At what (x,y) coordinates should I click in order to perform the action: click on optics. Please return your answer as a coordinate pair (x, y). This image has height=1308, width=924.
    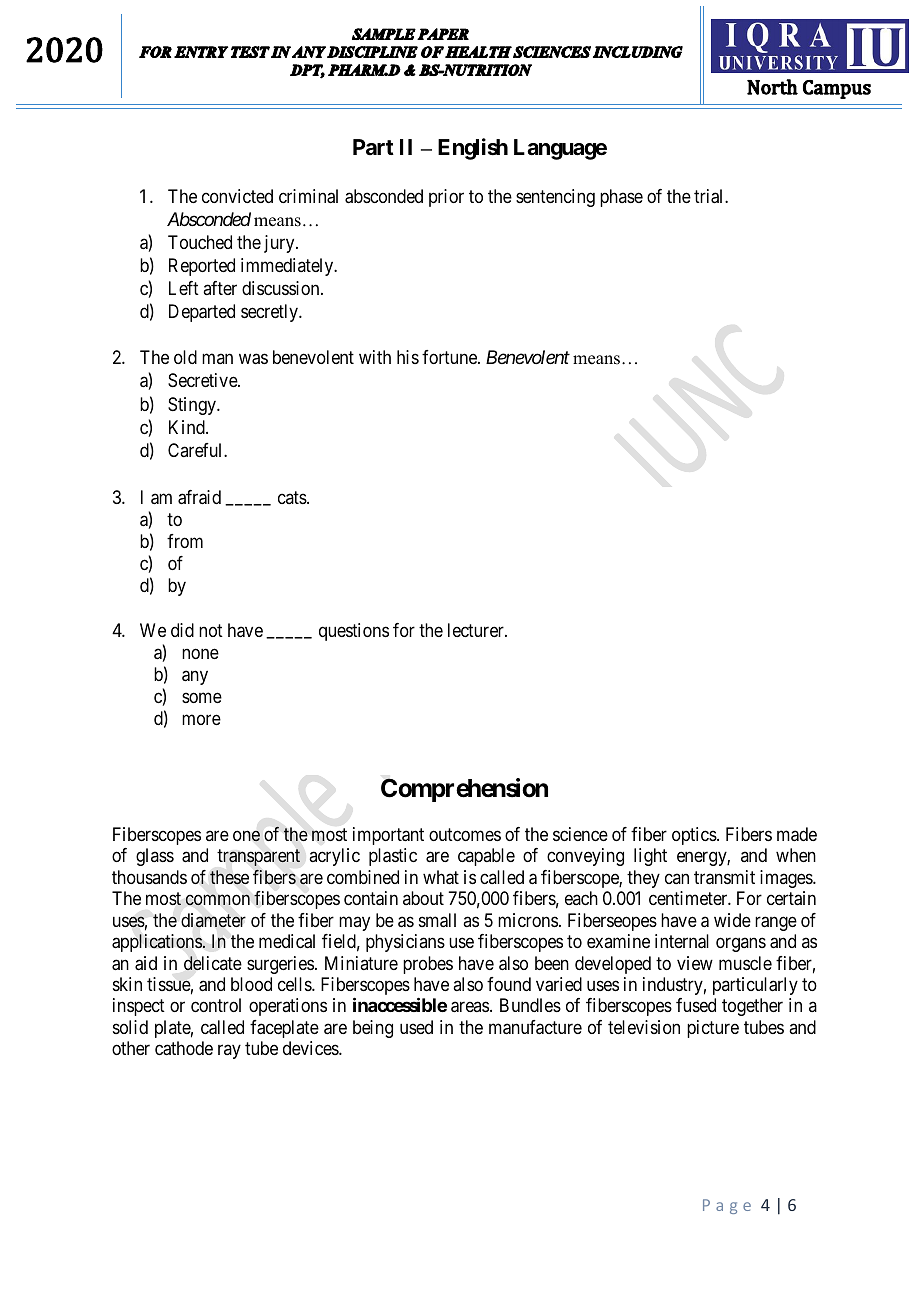
    Looking at the image, I should click on (695, 836).
